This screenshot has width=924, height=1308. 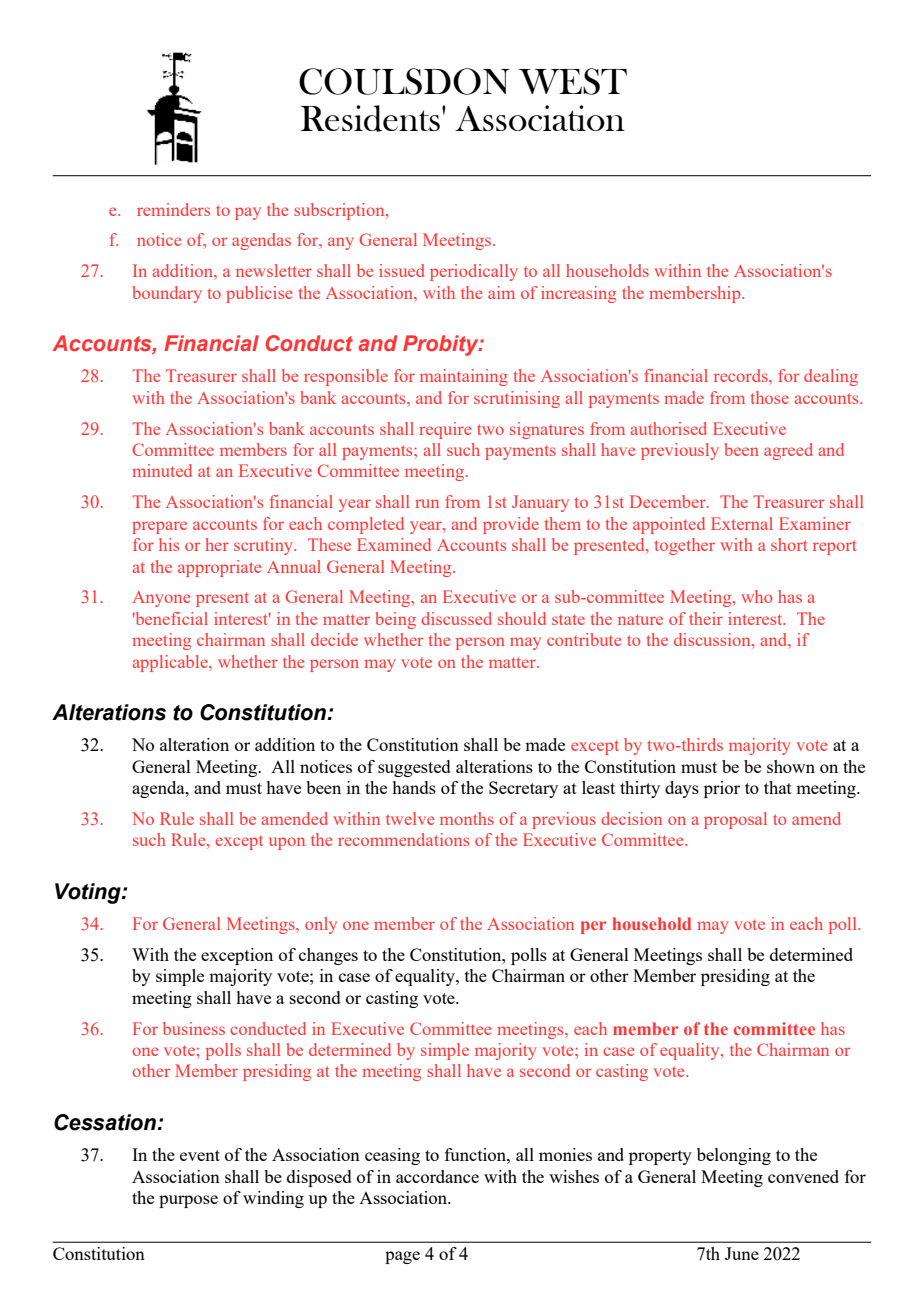 What do you see at coordinates (328, 956) in the screenshot?
I see `changes` at bounding box center [328, 956].
